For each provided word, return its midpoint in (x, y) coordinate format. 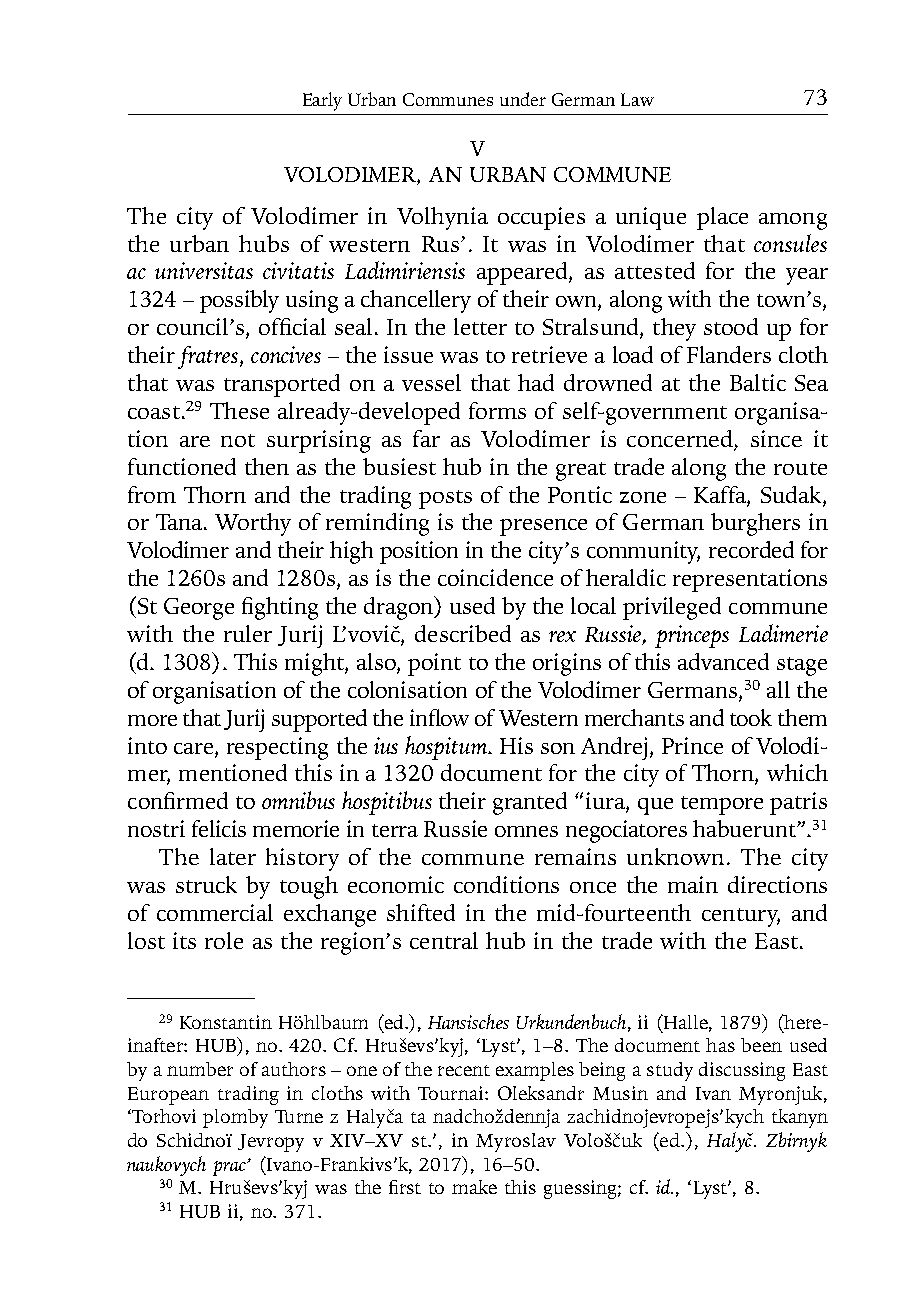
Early (322, 101)
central (444, 940)
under (523, 99)
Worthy (253, 524)
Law (637, 99)
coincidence (495, 577)
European (168, 1096)
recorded (751, 549)
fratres (209, 357)
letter (480, 326)
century (741, 917)
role (224, 940)
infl (425, 717)
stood (731, 326)
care (195, 748)
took (751, 717)
